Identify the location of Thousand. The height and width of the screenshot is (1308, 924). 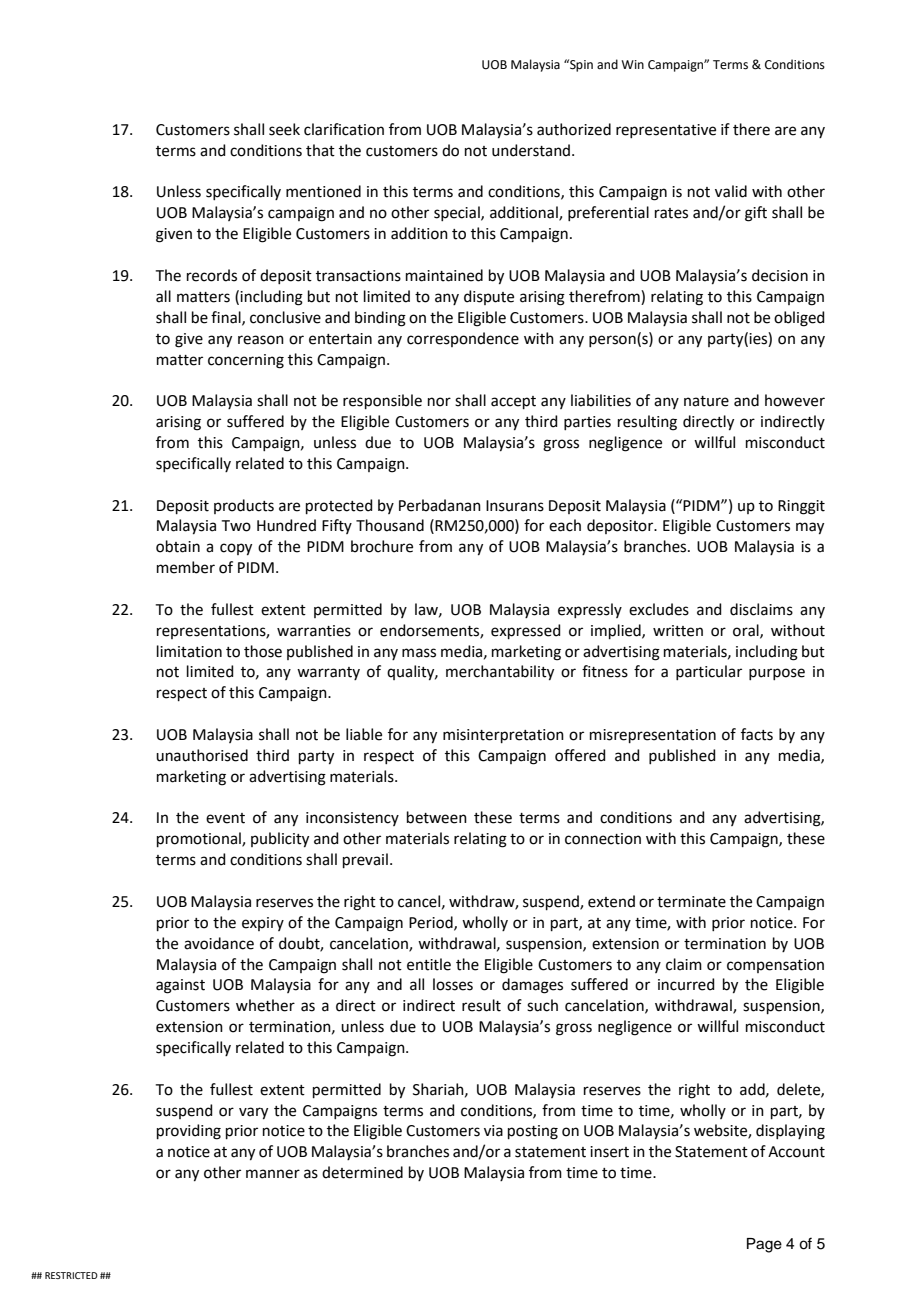
(390, 525).
